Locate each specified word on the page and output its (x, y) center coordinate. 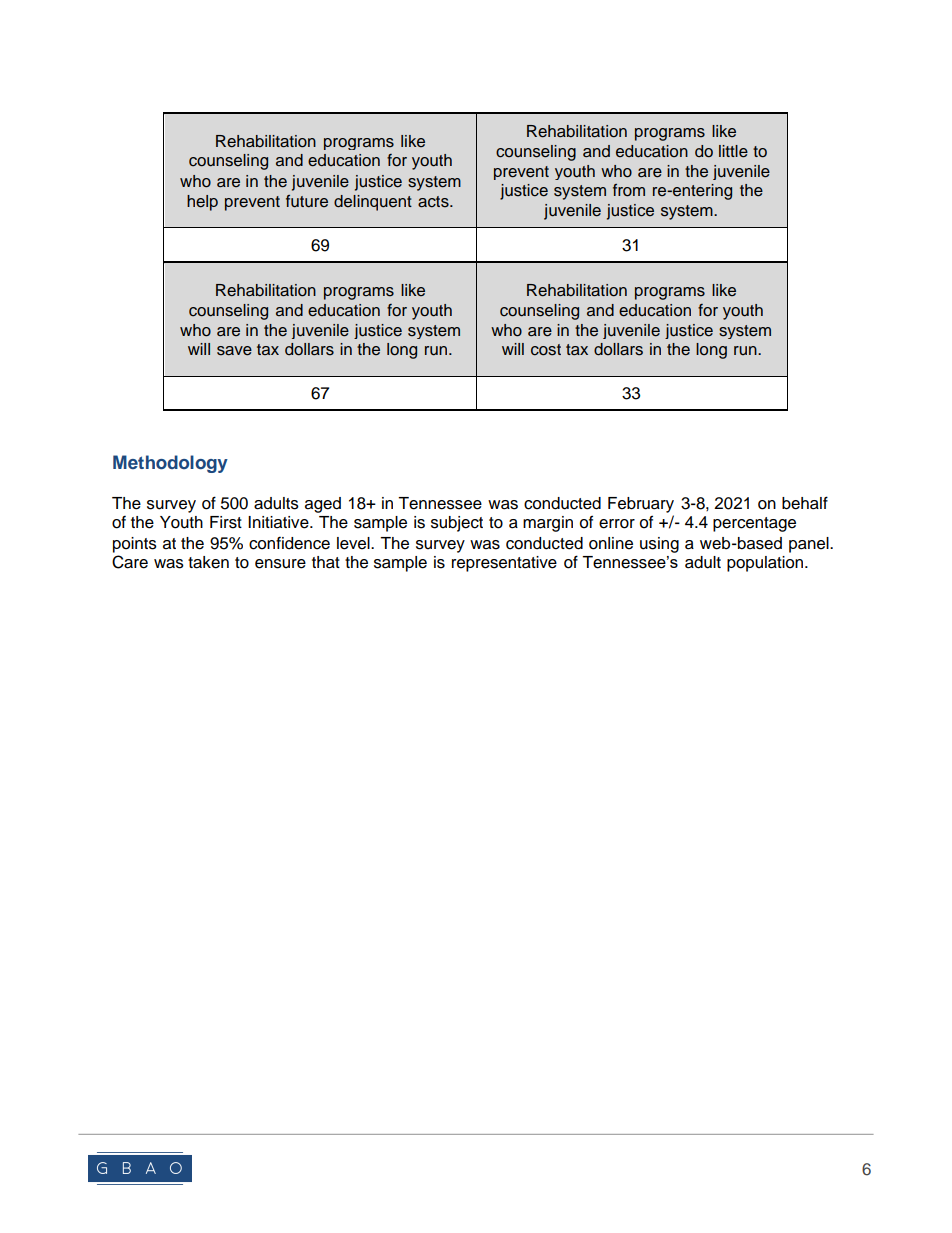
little (733, 151)
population (766, 564)
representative (504, 564)
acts (434, 202)
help (202, 203)
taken (208, 562)
